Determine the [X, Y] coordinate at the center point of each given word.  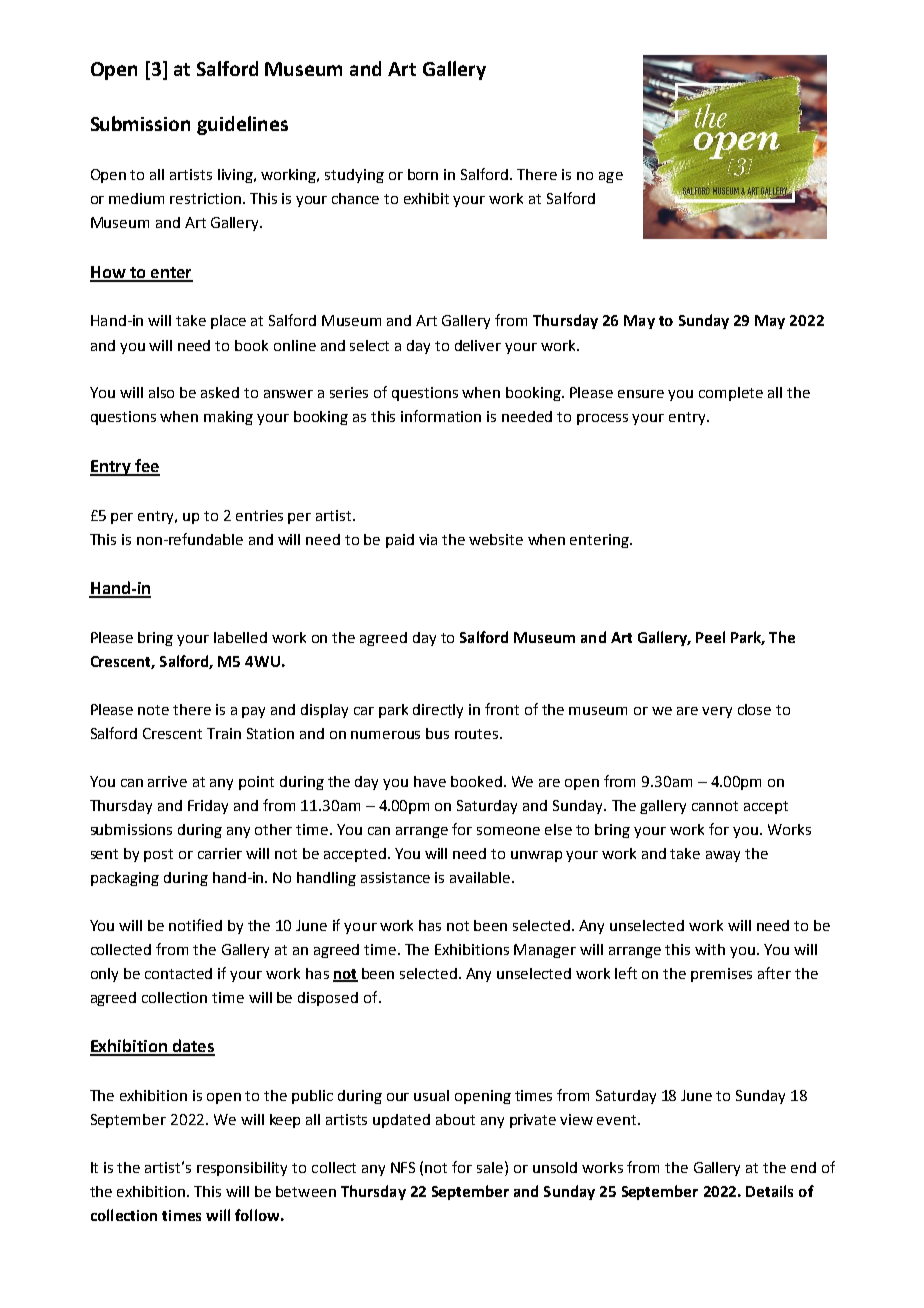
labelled [240, 637]
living [236, 176]
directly [438, 711]
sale [491, 1167]
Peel [710, 637]
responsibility [242, 1169]
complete [731, 394]
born [423, 174]
